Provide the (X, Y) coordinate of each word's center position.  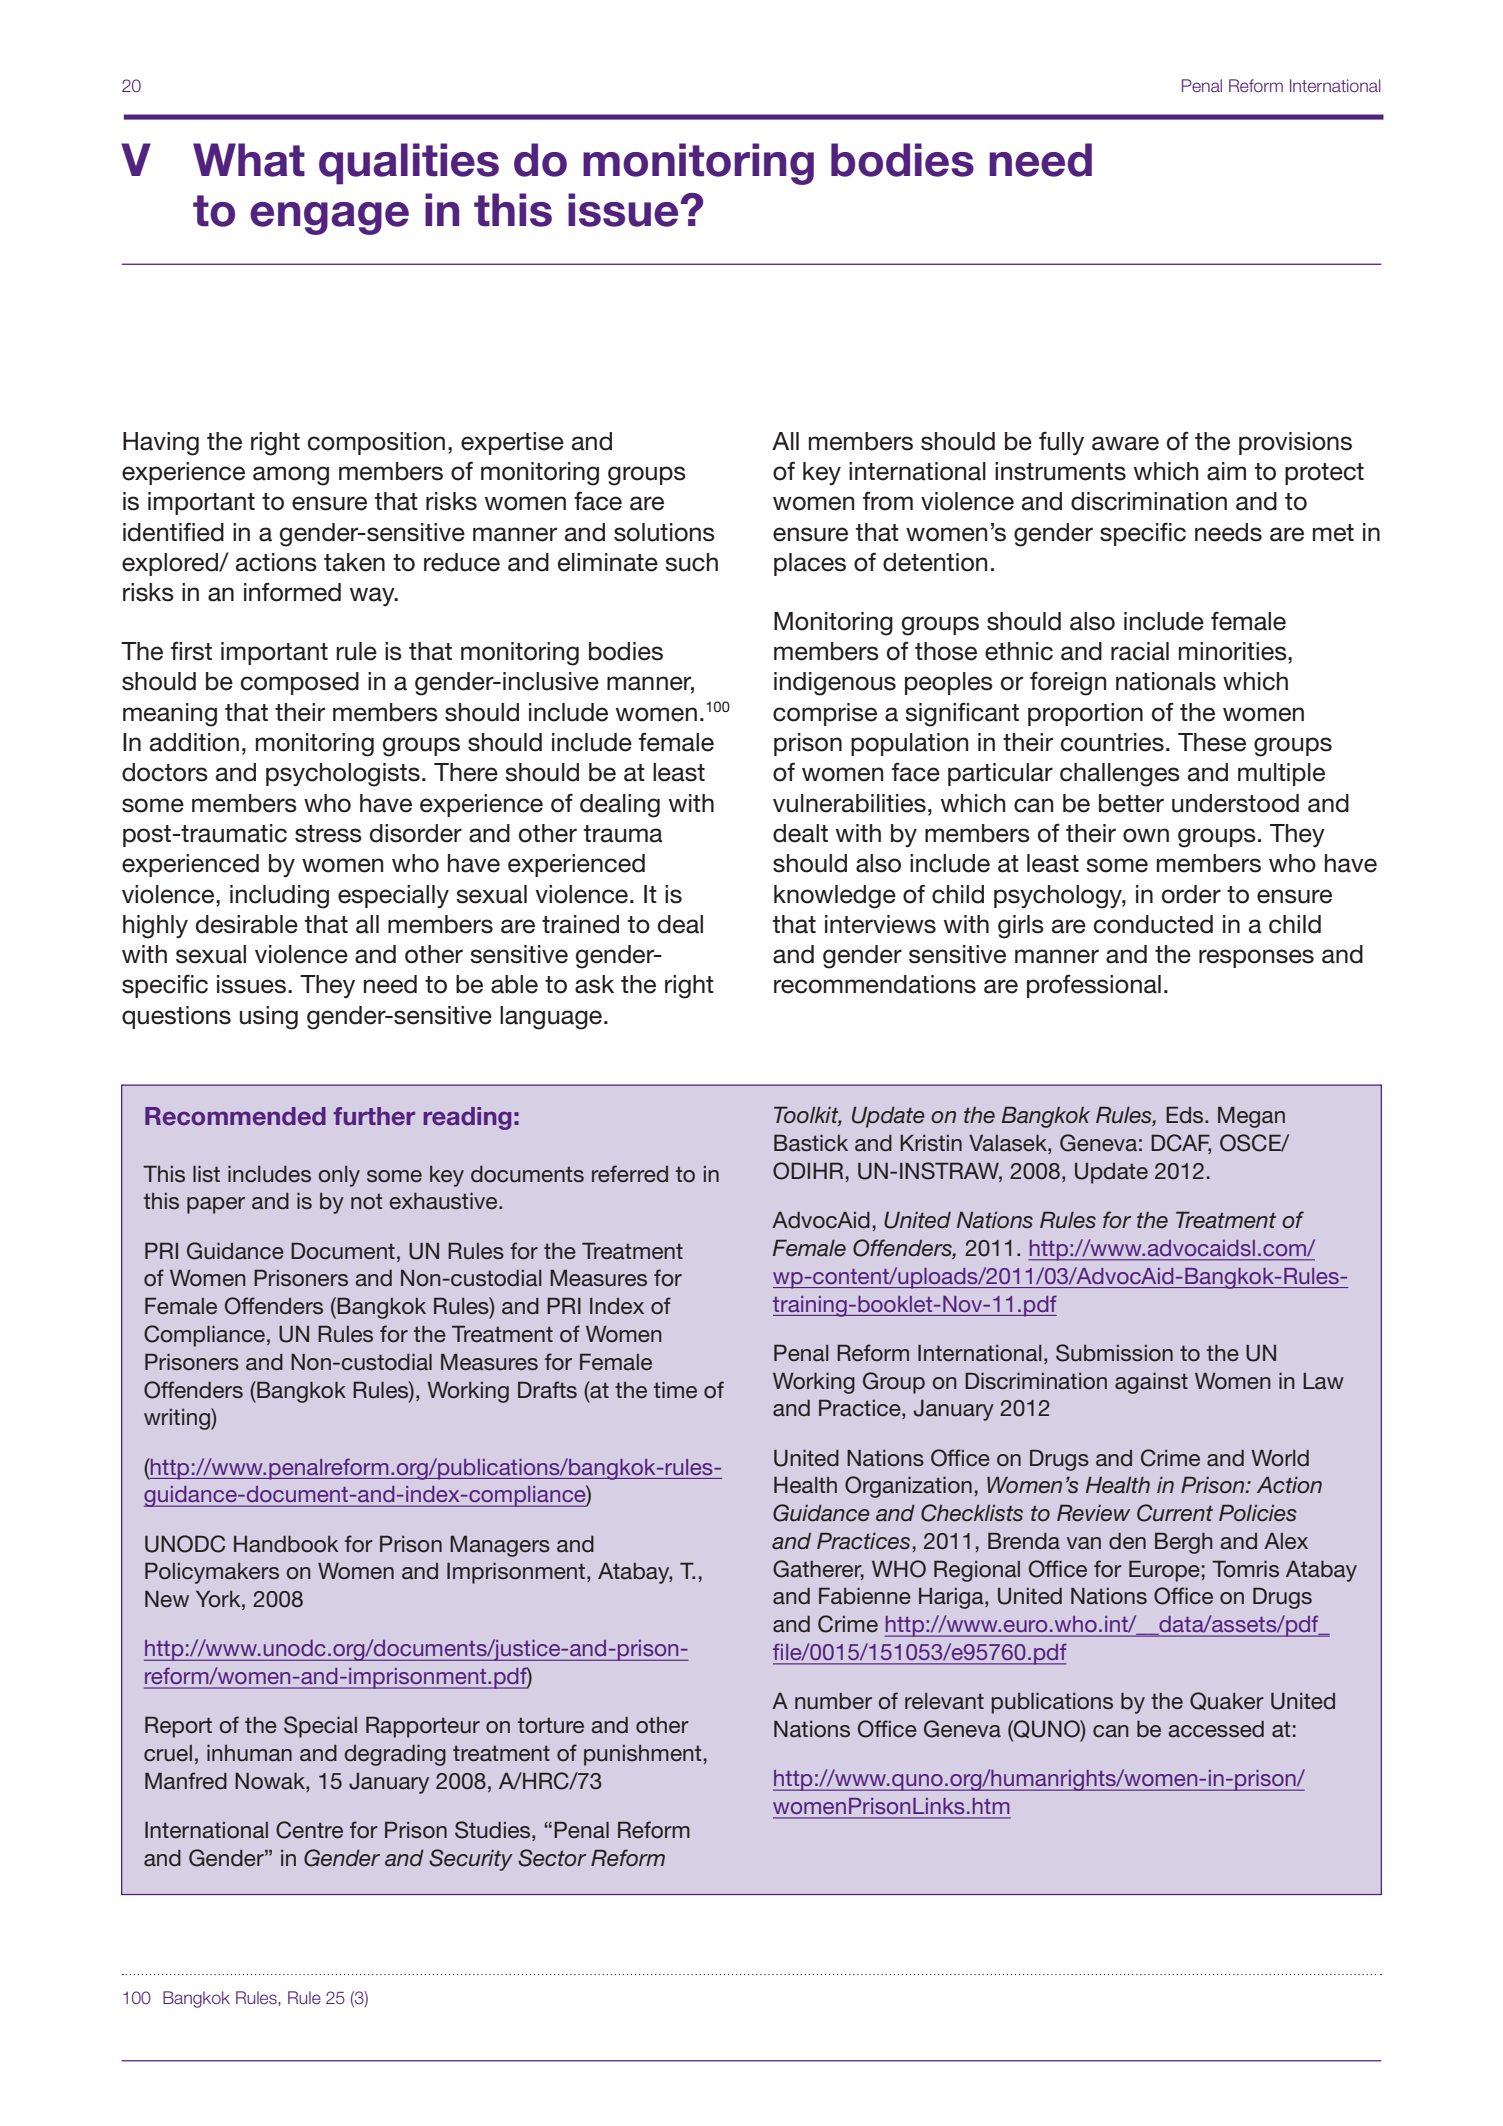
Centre (309, 1830)
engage (329, 218)
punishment (642, 1755)
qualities (409, 164)
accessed (1216, 1729)
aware (1125, 443)
